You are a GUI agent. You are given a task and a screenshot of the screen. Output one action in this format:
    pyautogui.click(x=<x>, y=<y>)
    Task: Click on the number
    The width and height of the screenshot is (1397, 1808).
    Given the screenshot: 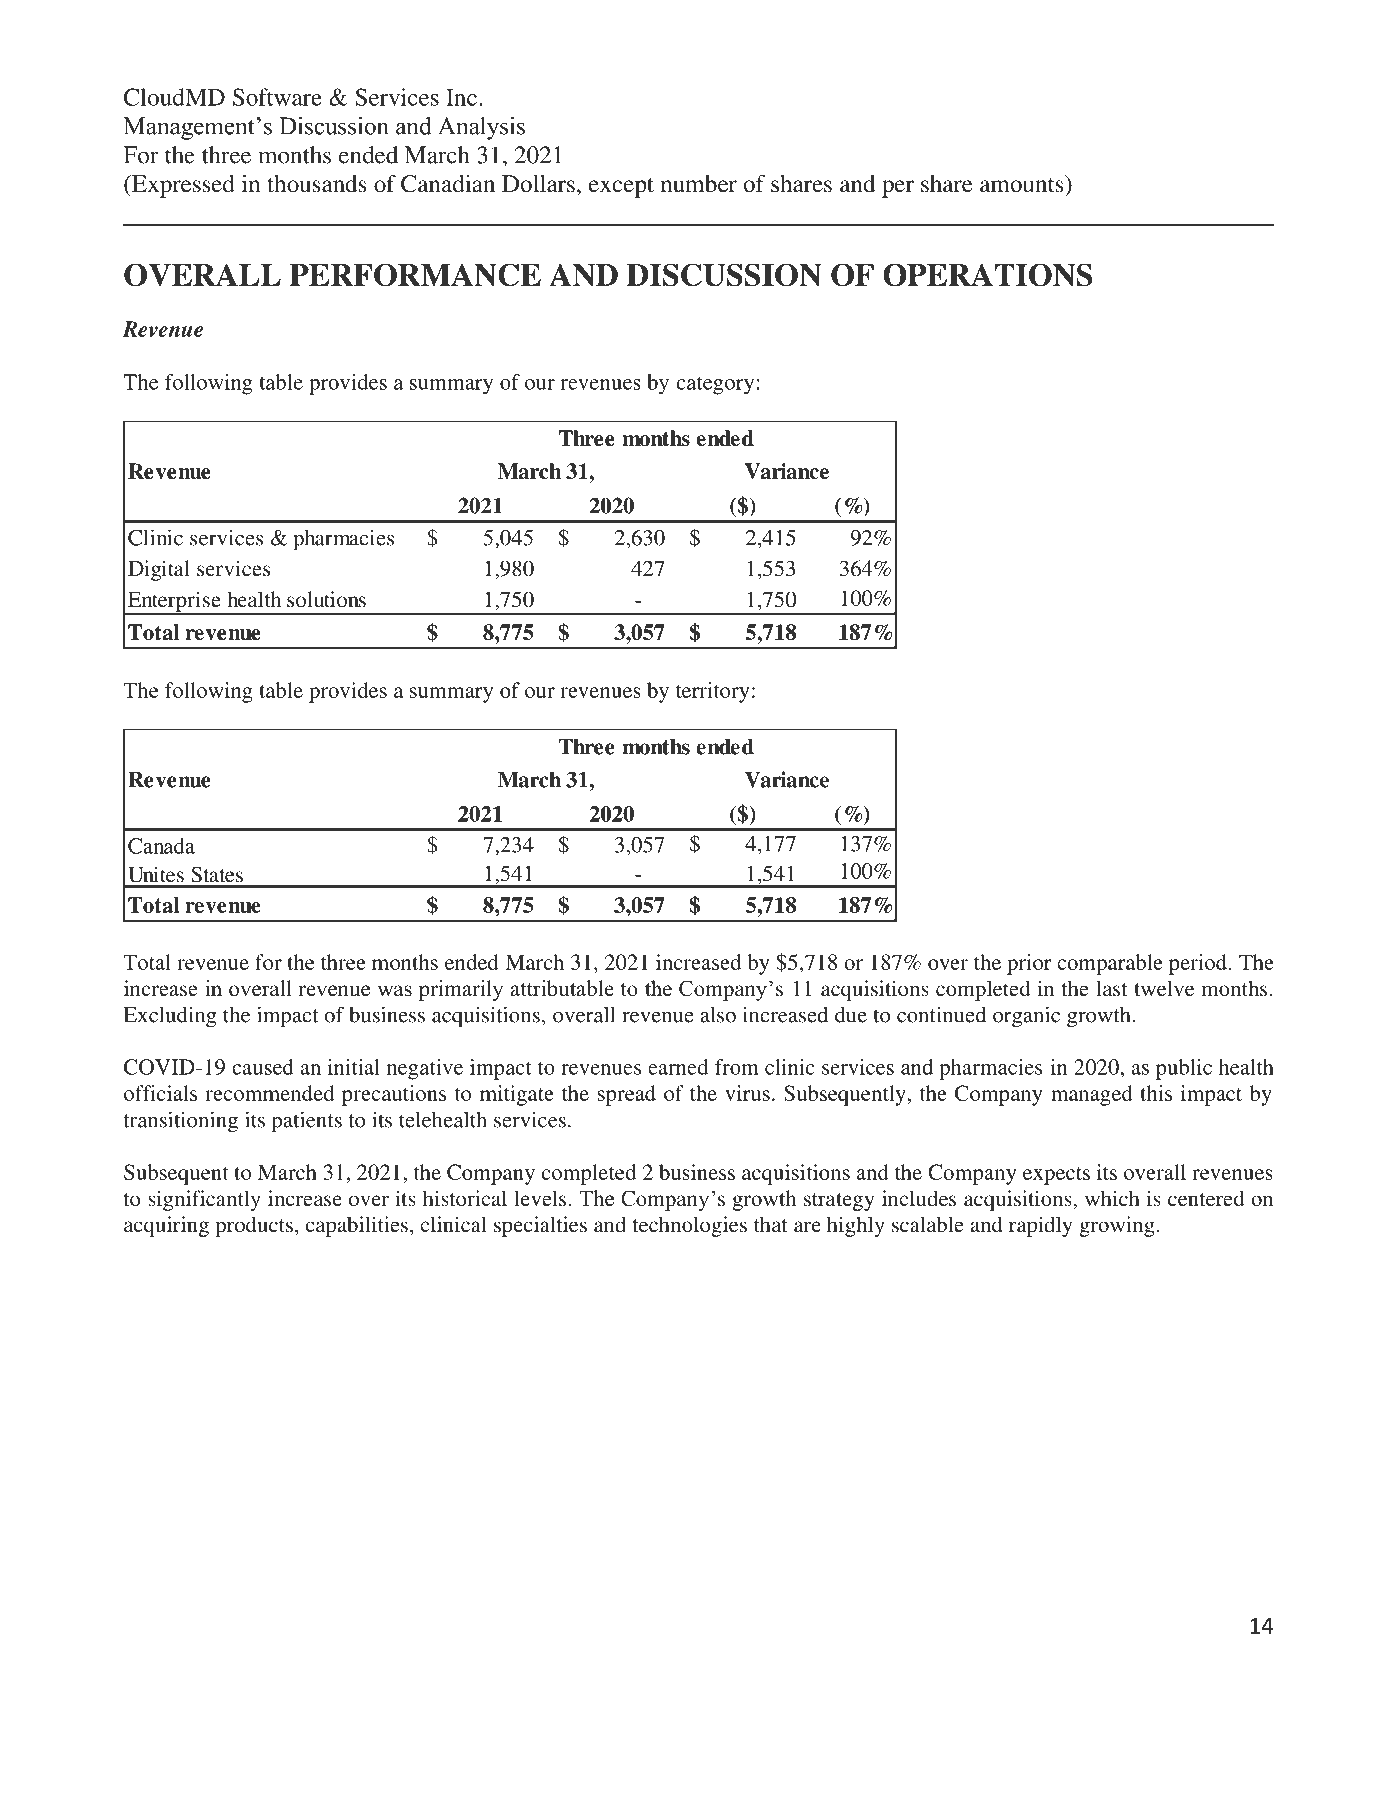 What is the action you would take?
    pyautogui.click(x=699, y=184)
